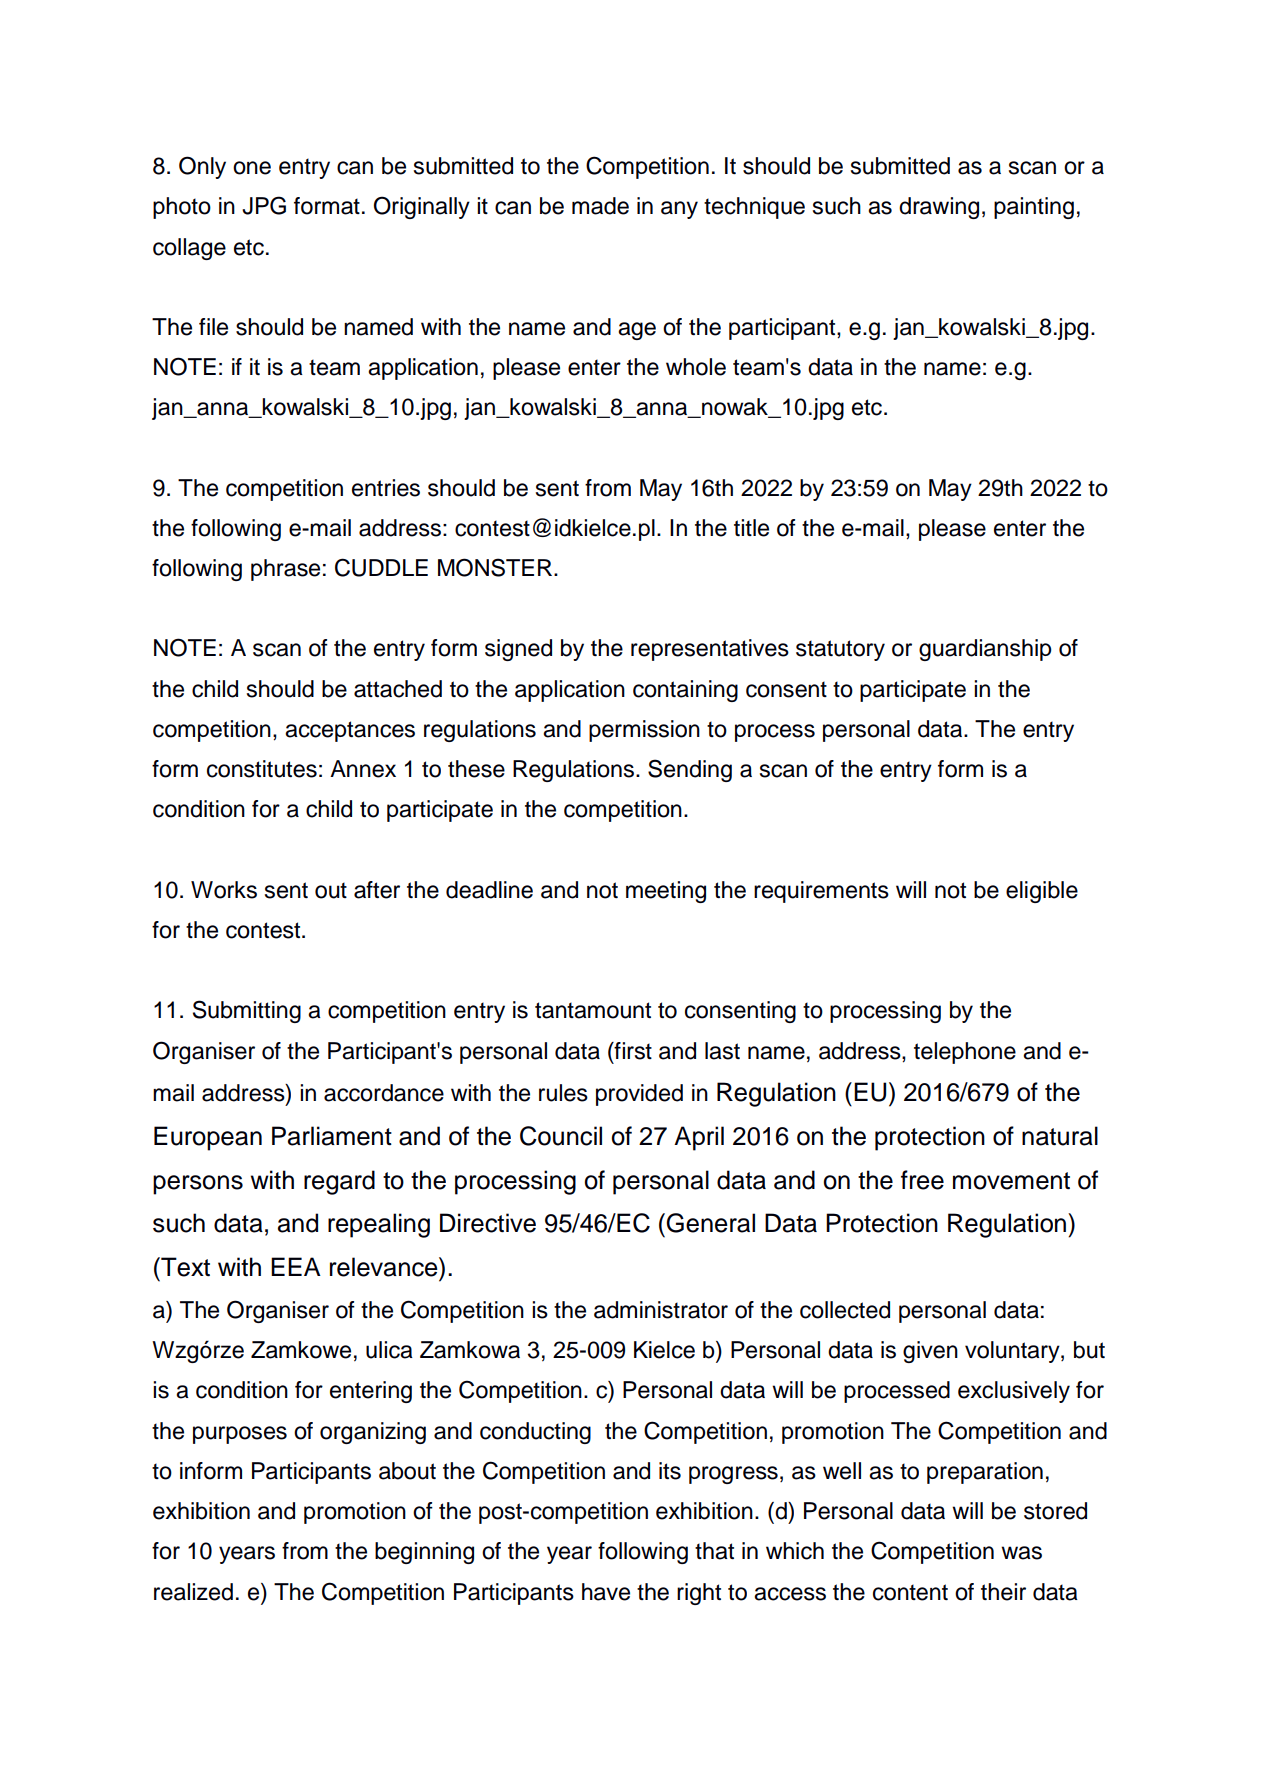 This screenshot has width=1262, height=1784. What do you see at coordinates (332, 1136) in the screenshot?
I see `Parliament` at bounding box center [332, 1136].
